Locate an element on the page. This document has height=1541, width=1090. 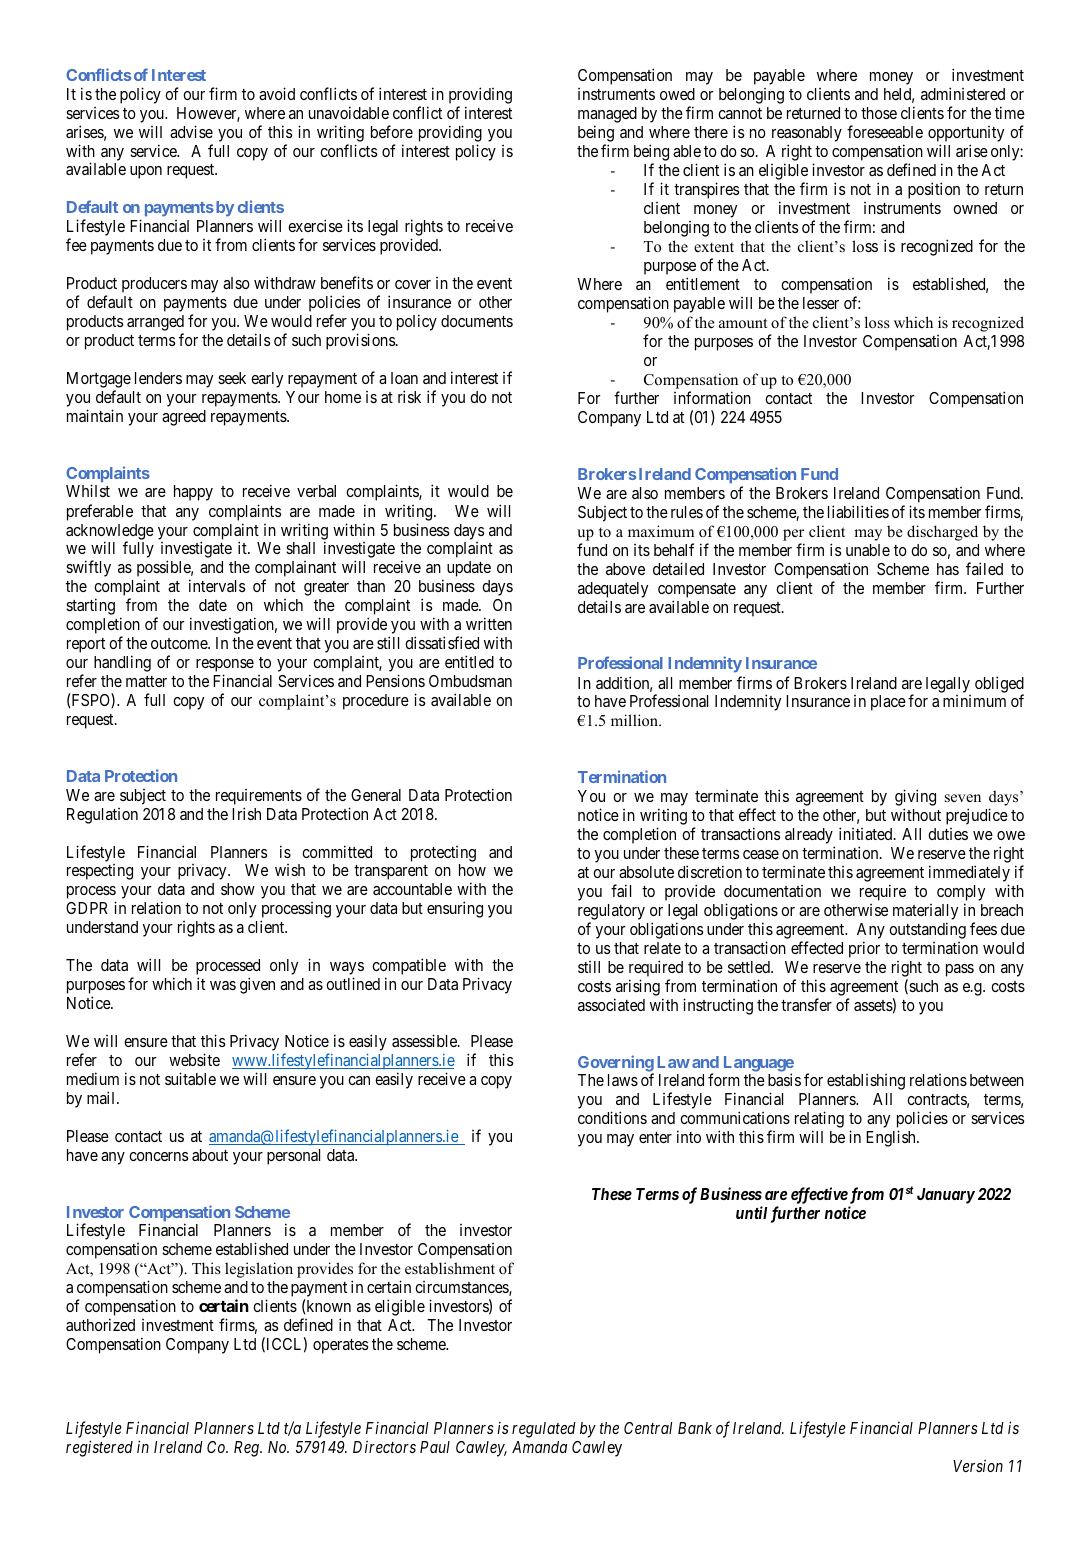
regulated is located at coordinates (544, 1430).
